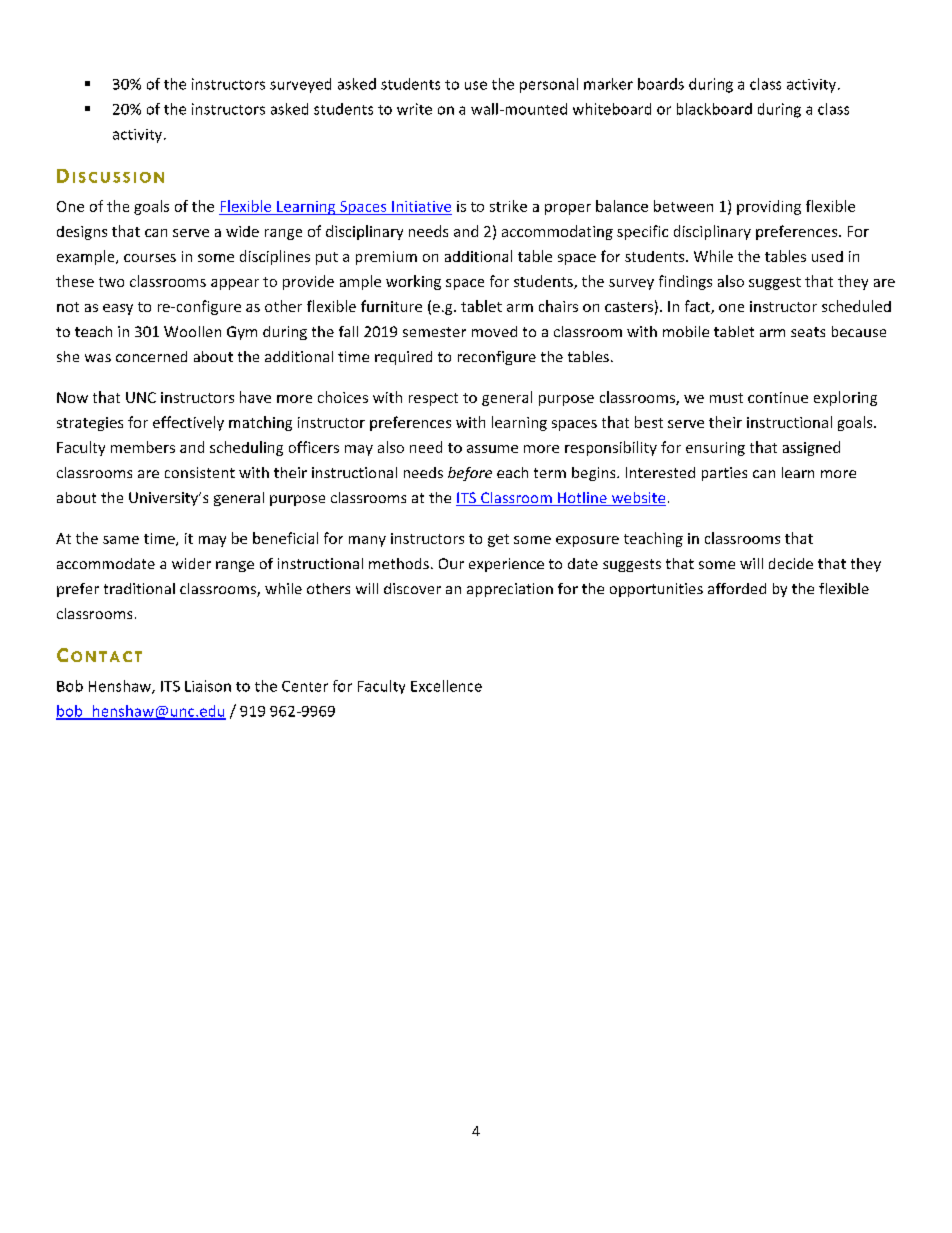  What do you see at coordinates (549, 85) in the image?
I see `personal` at bounding box center [549, 85].
